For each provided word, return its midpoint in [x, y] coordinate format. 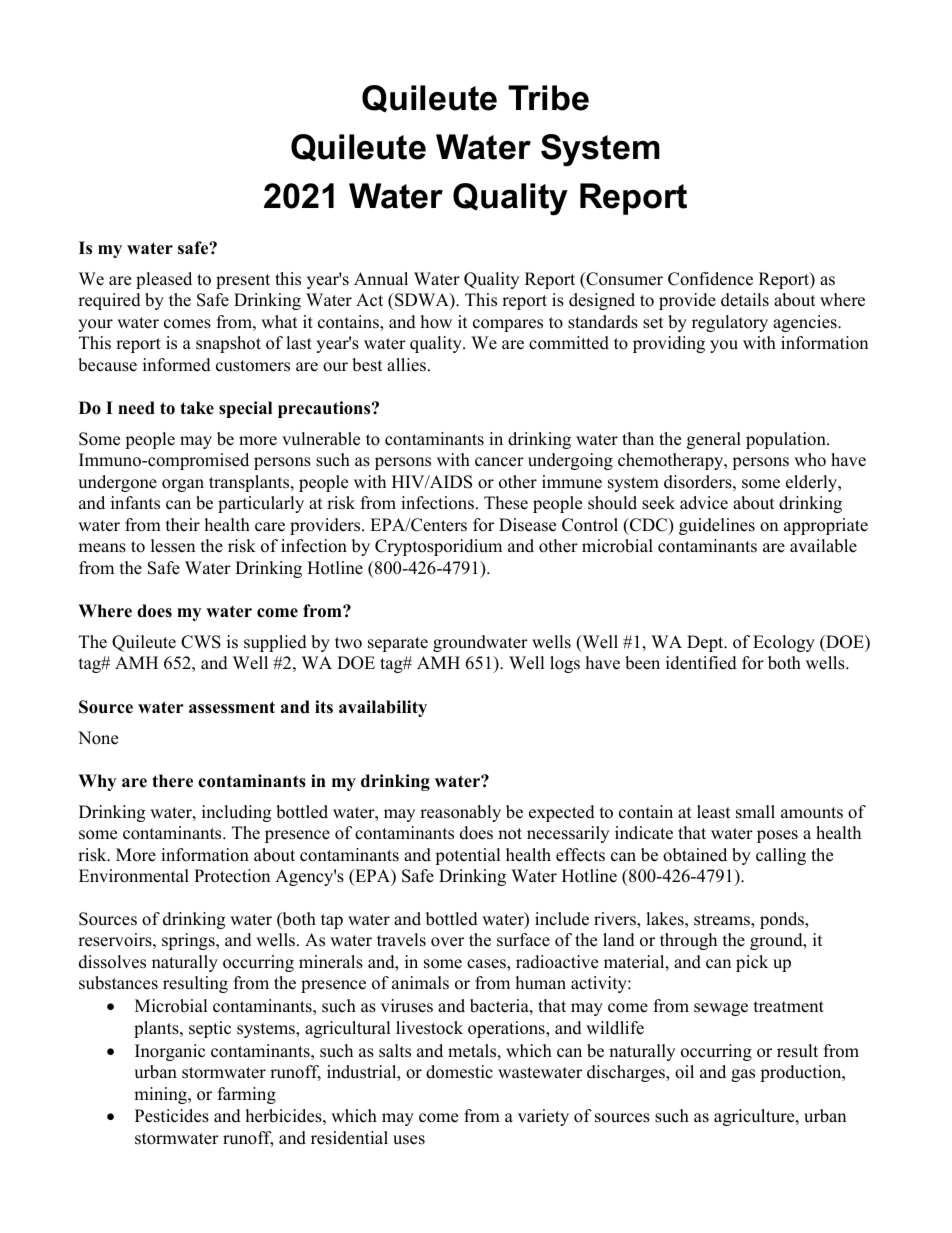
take [197, 408]
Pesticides [172, 1116]
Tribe [548, 98]
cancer [499, 462]
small [755, 812]
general [714, 440]
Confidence [710, 279]
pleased [164, 280]
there [172, 781]
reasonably [460, 813]
